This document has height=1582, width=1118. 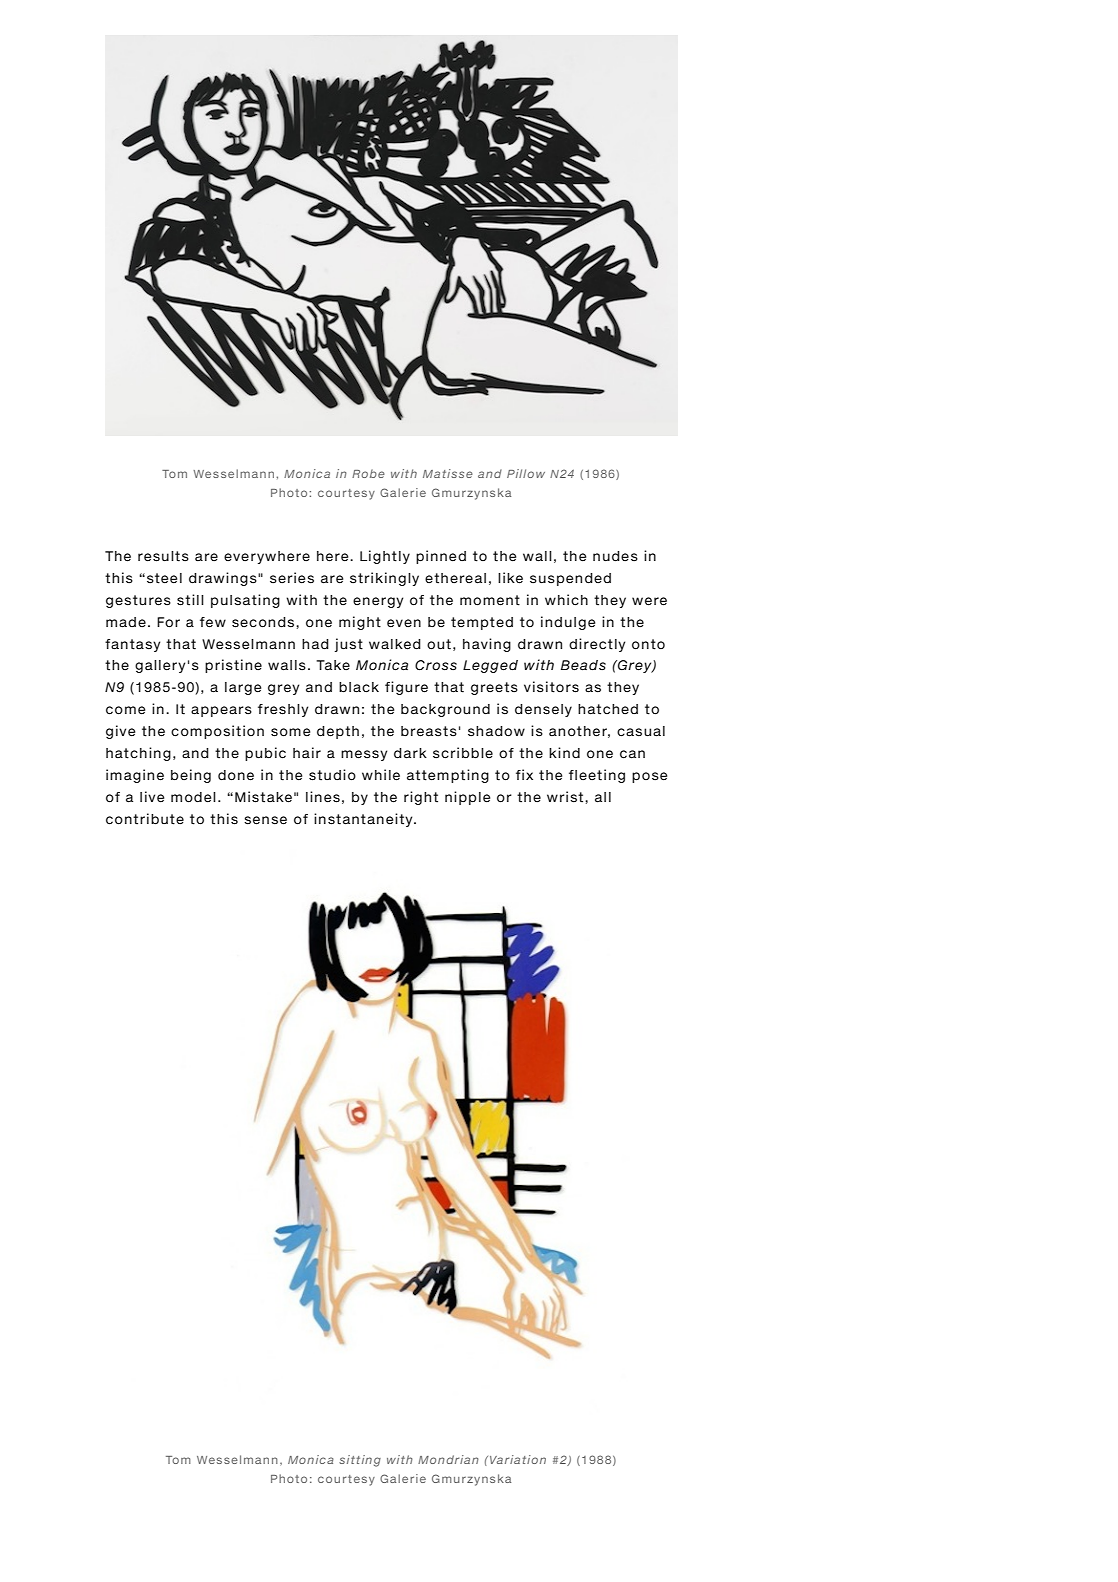 I want to click on nipple, so click(x=467, y=798).
